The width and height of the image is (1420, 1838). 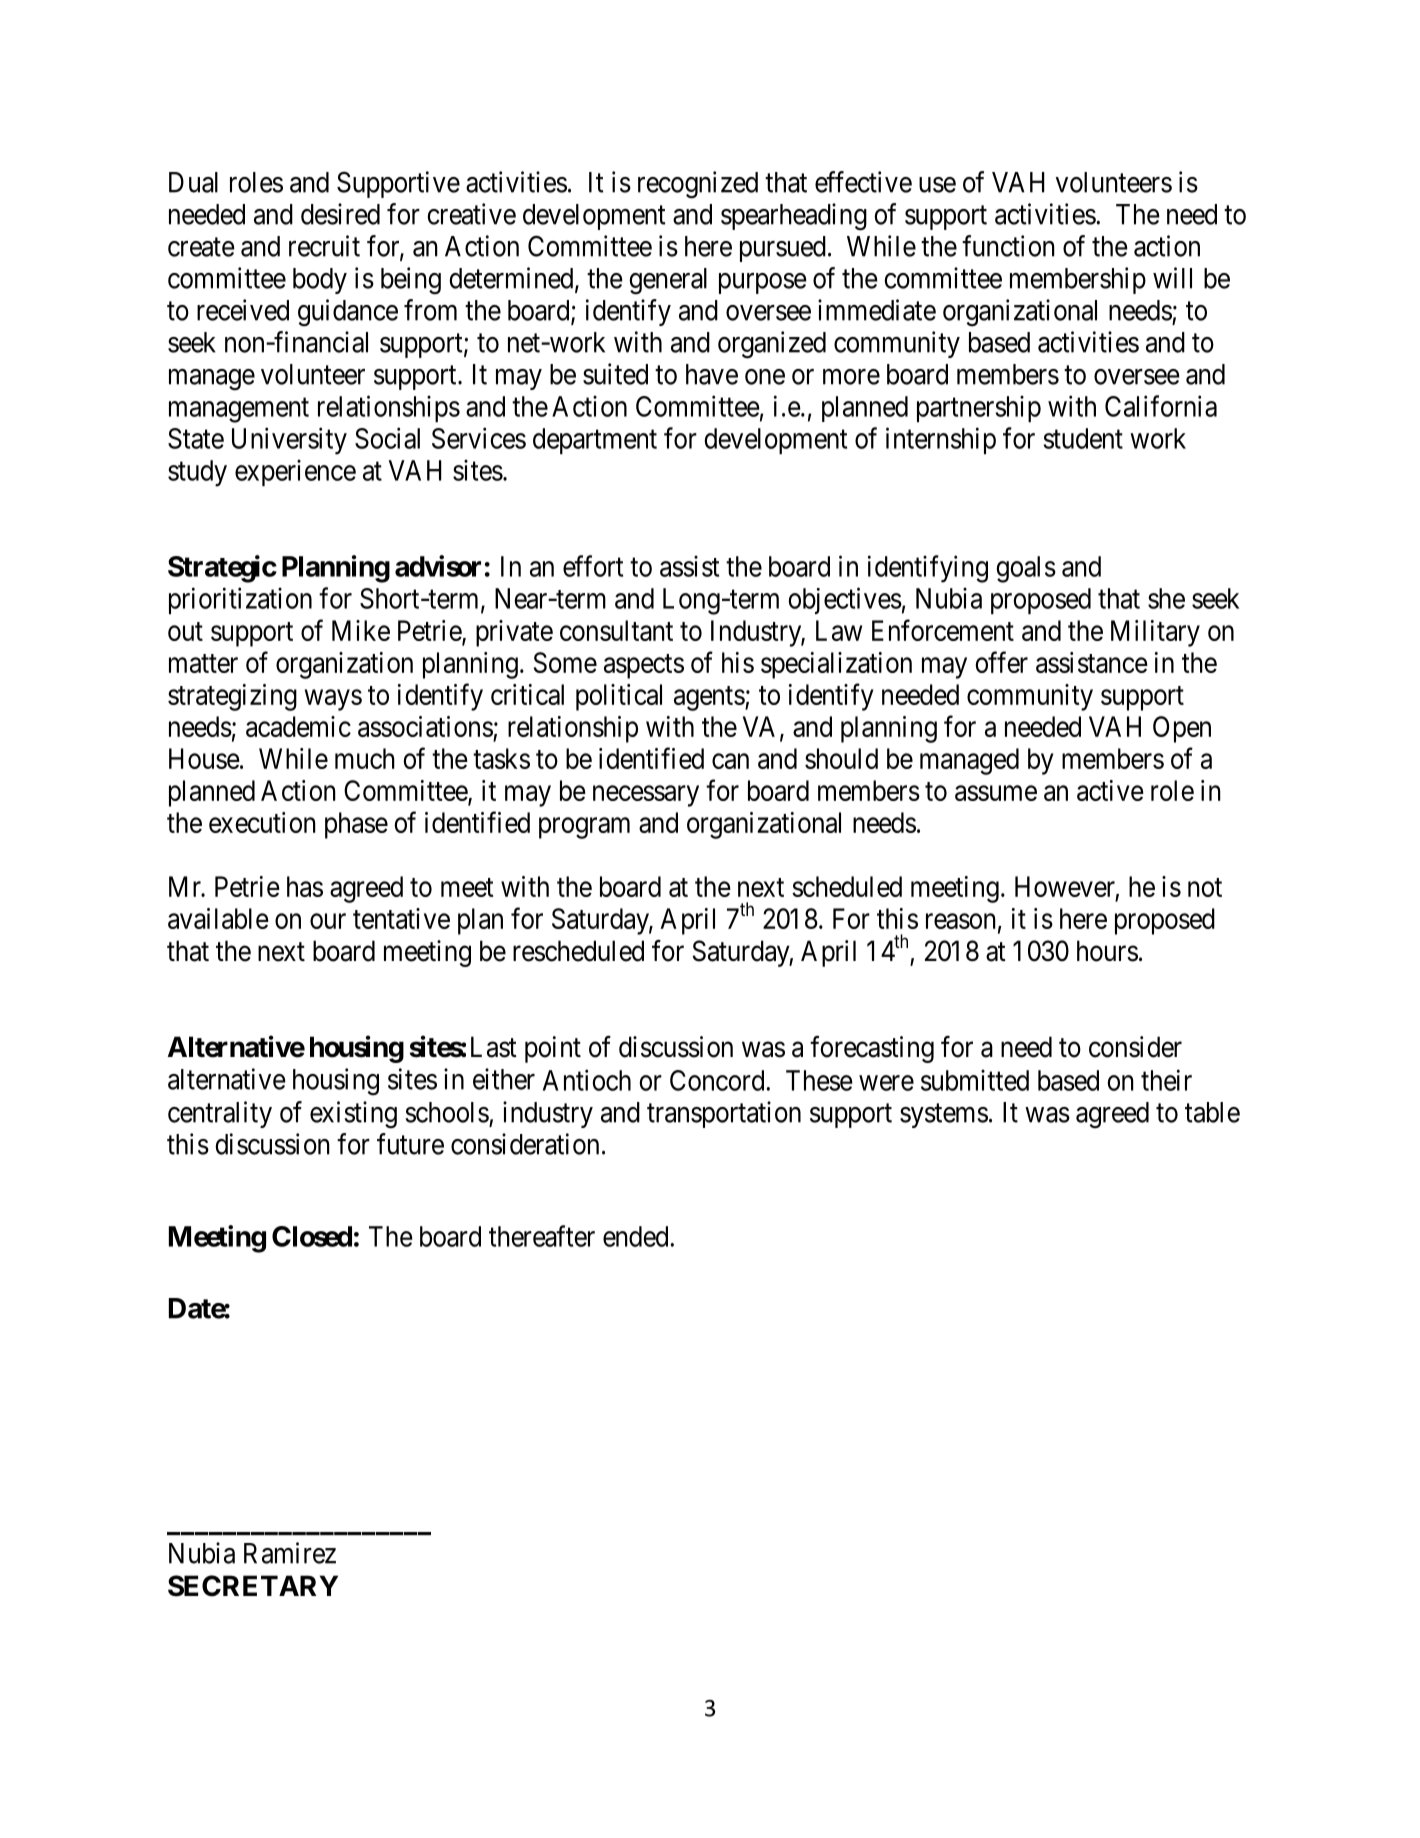 I want to click on not, so click(x=1205, y=887).
